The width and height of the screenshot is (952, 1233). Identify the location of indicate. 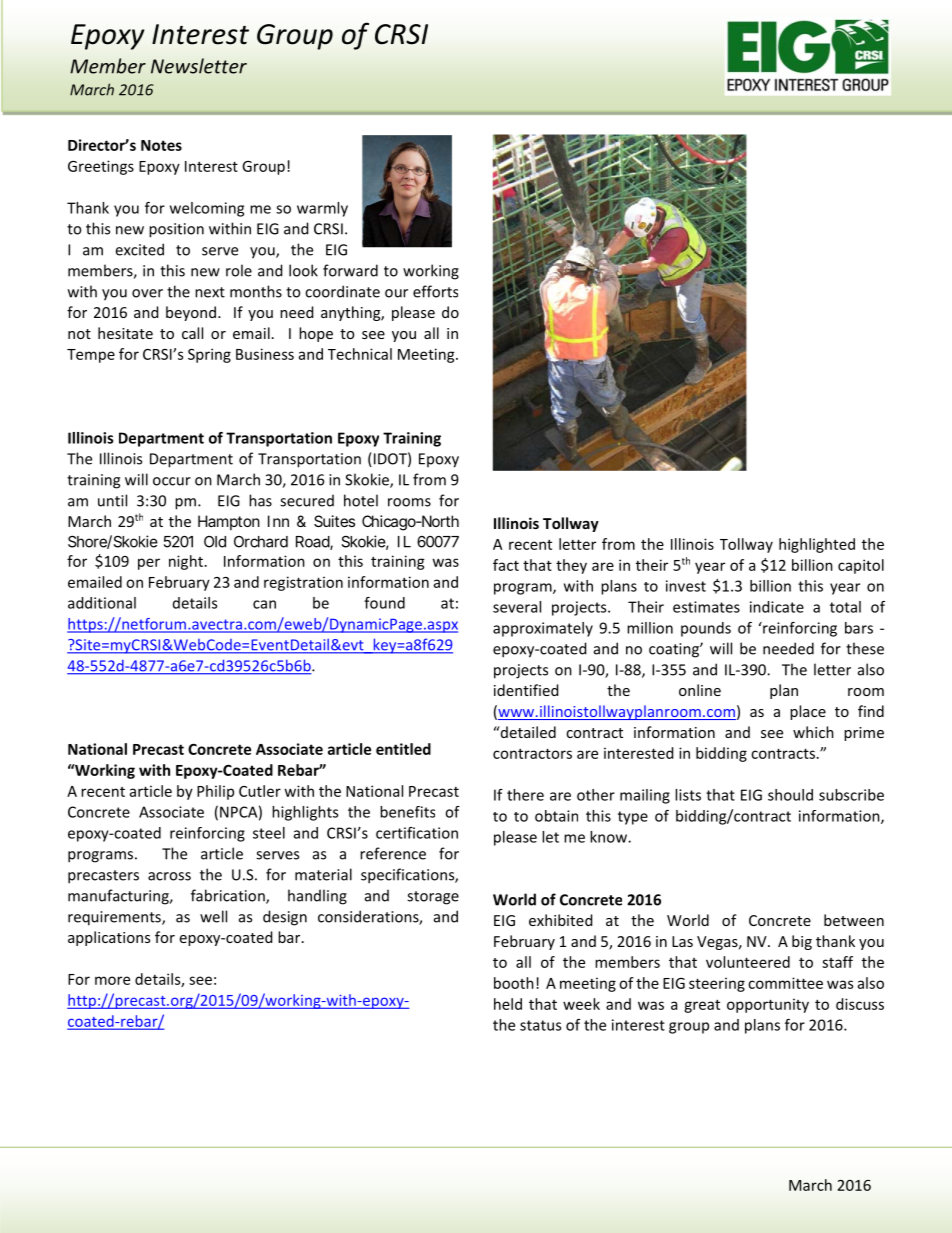
(777, 607).
